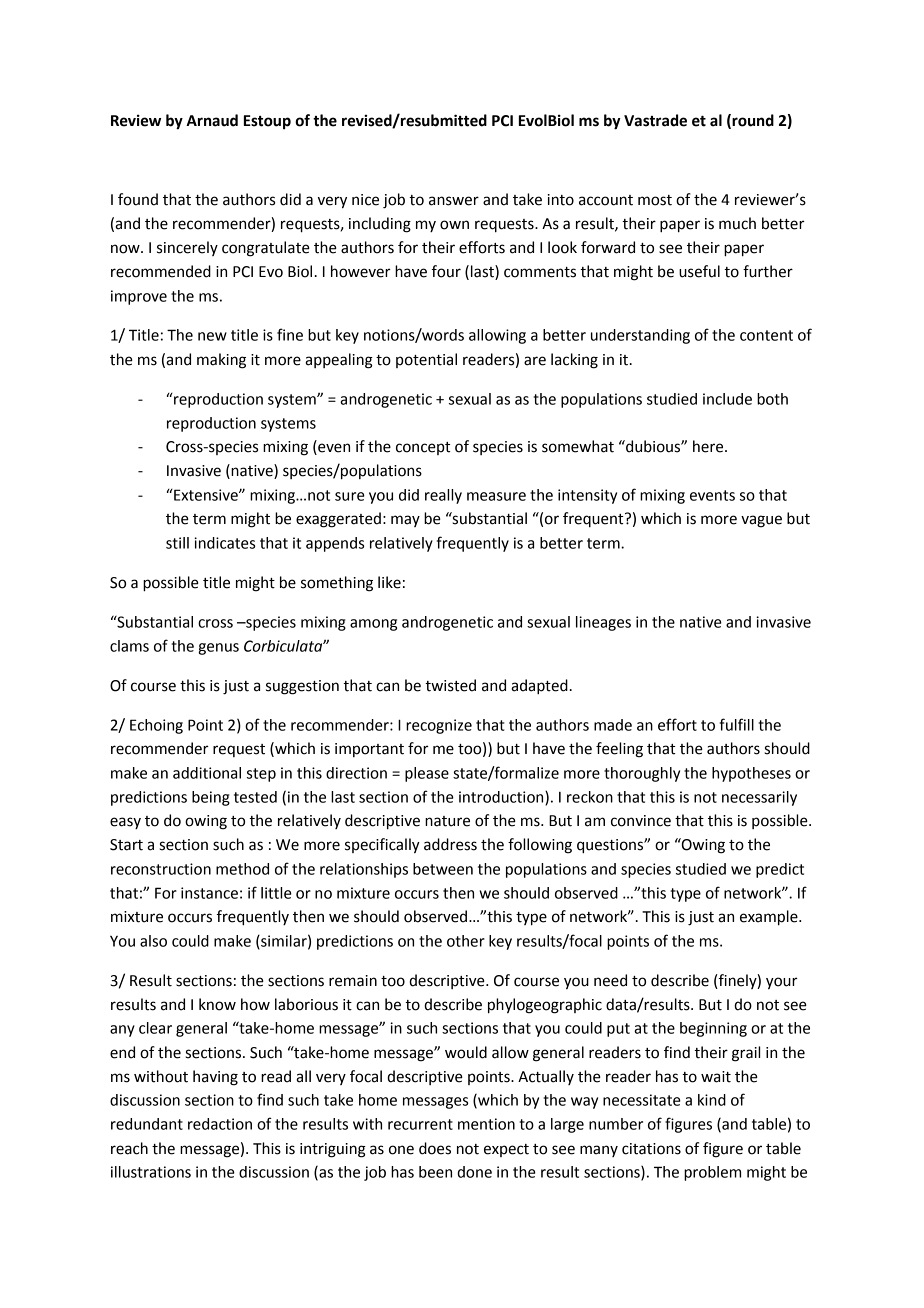 This screenshot has height=1308, width=924. What do you see at coordinates (655, 200) in the screenshot?
I see `most` at bounding box center [655, 200].
